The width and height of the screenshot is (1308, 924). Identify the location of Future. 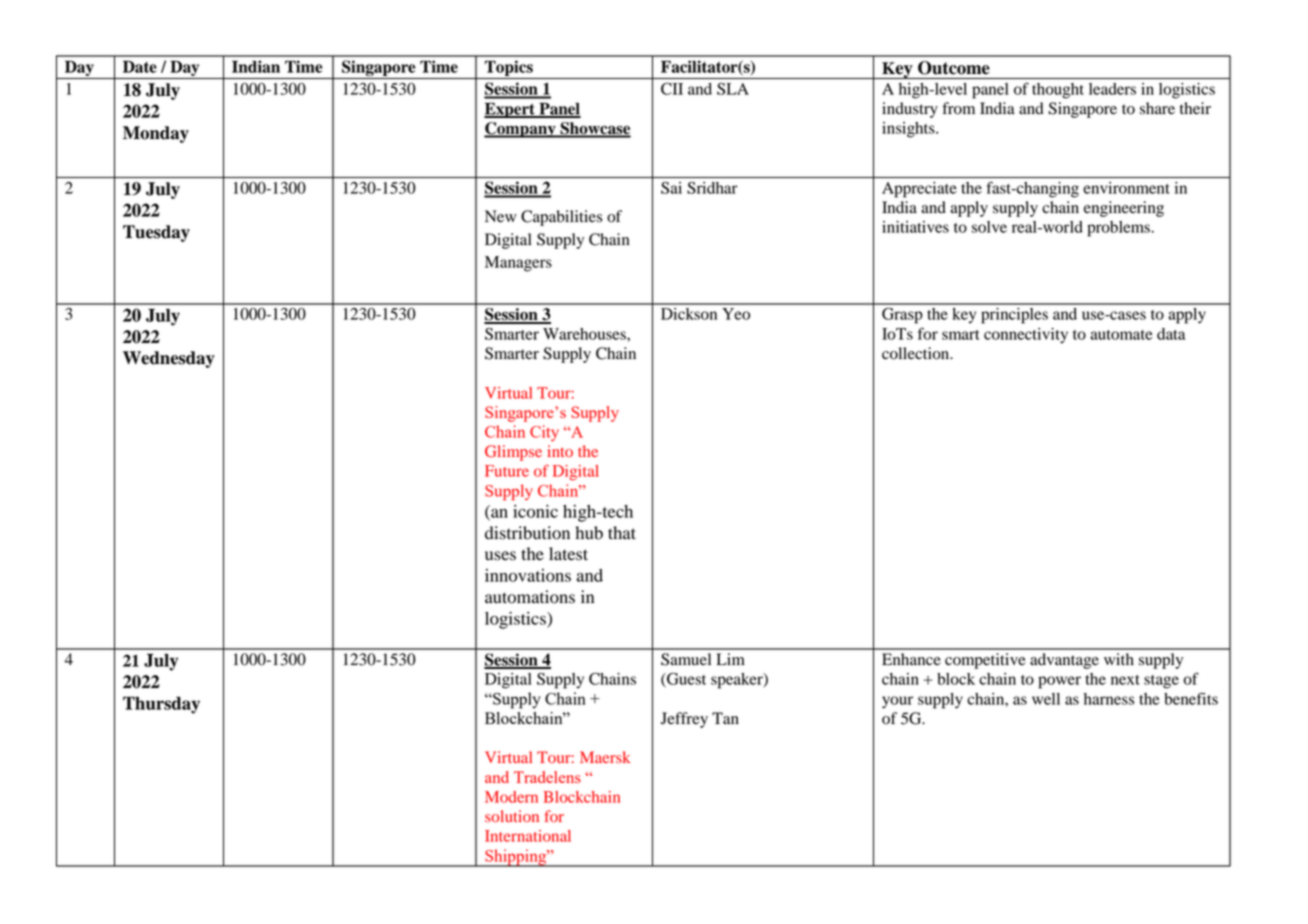
(507, 471).
